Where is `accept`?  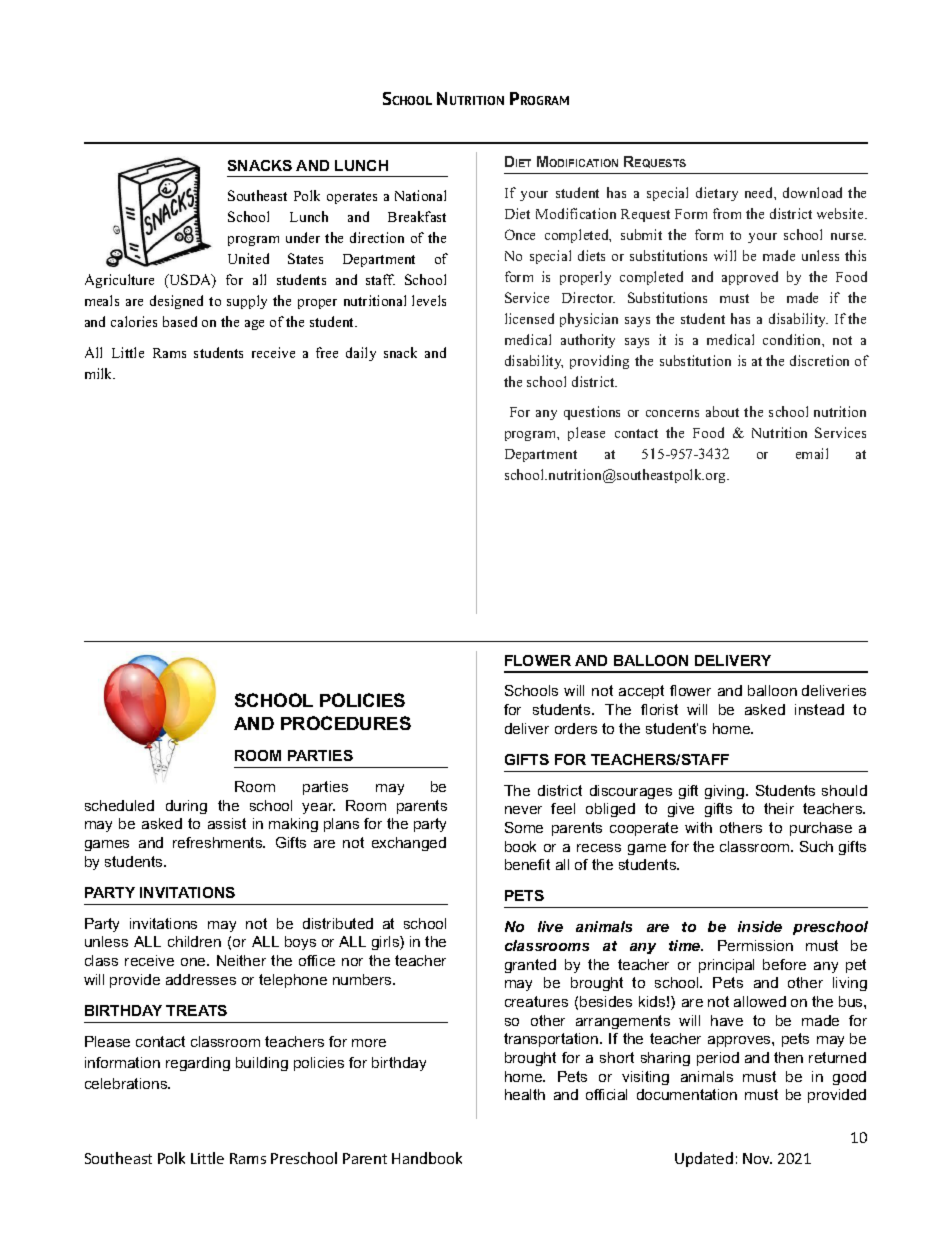
accept is located at coordinates (641, 692).
